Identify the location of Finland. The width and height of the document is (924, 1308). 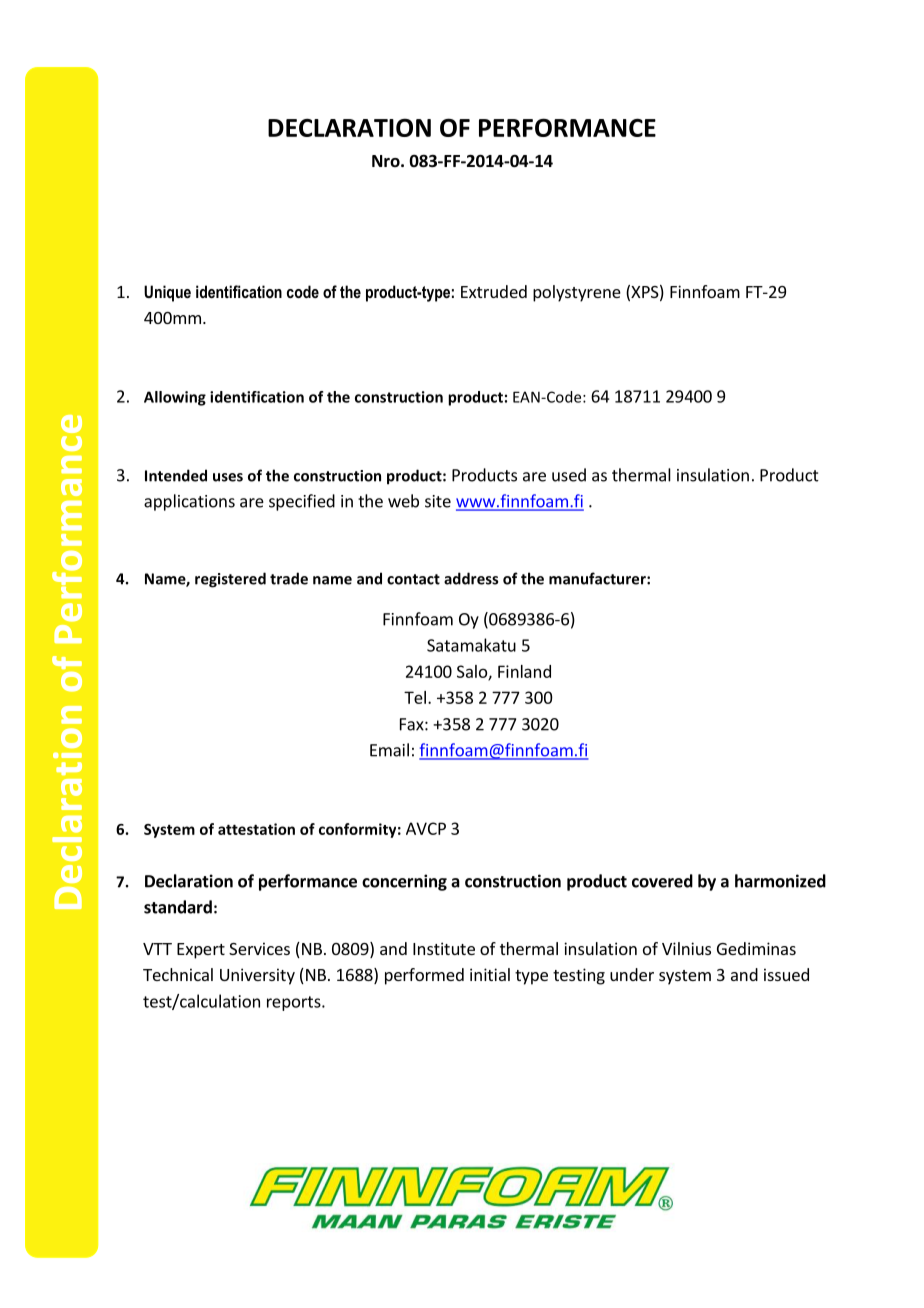
(524, 671).
